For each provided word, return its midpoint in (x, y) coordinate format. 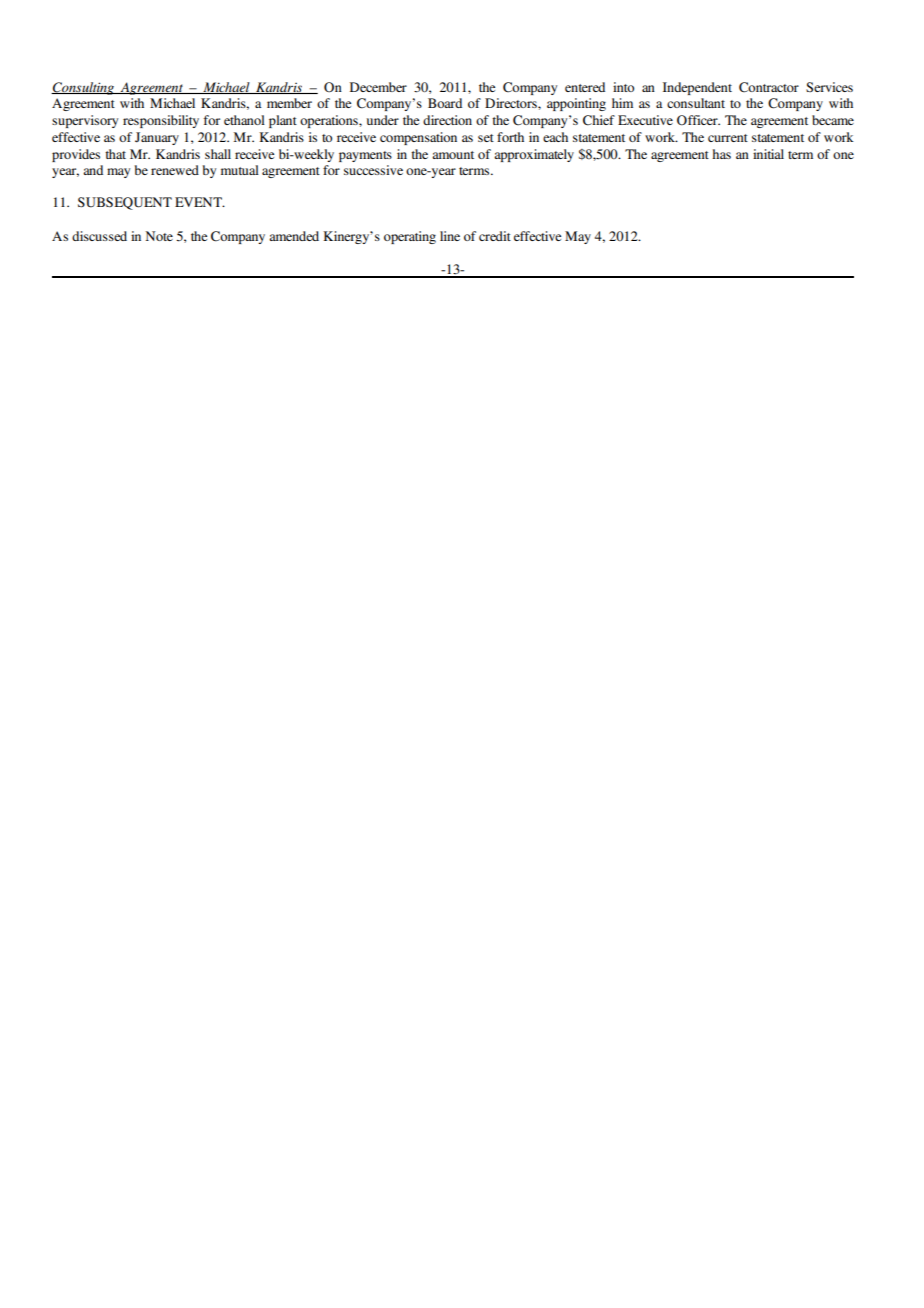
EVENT (199, 202)
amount (453, 155)
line (450, 236)
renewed (175, 170)
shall (218, 154)
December (378, 87)
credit (495, 236)
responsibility (161, 121)
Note (159, 236)
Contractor (769, 87)
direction (447, 120)
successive (373, 170)
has (721, 154)
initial (768, 154)
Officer (698, 120)
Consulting (83, 88)
